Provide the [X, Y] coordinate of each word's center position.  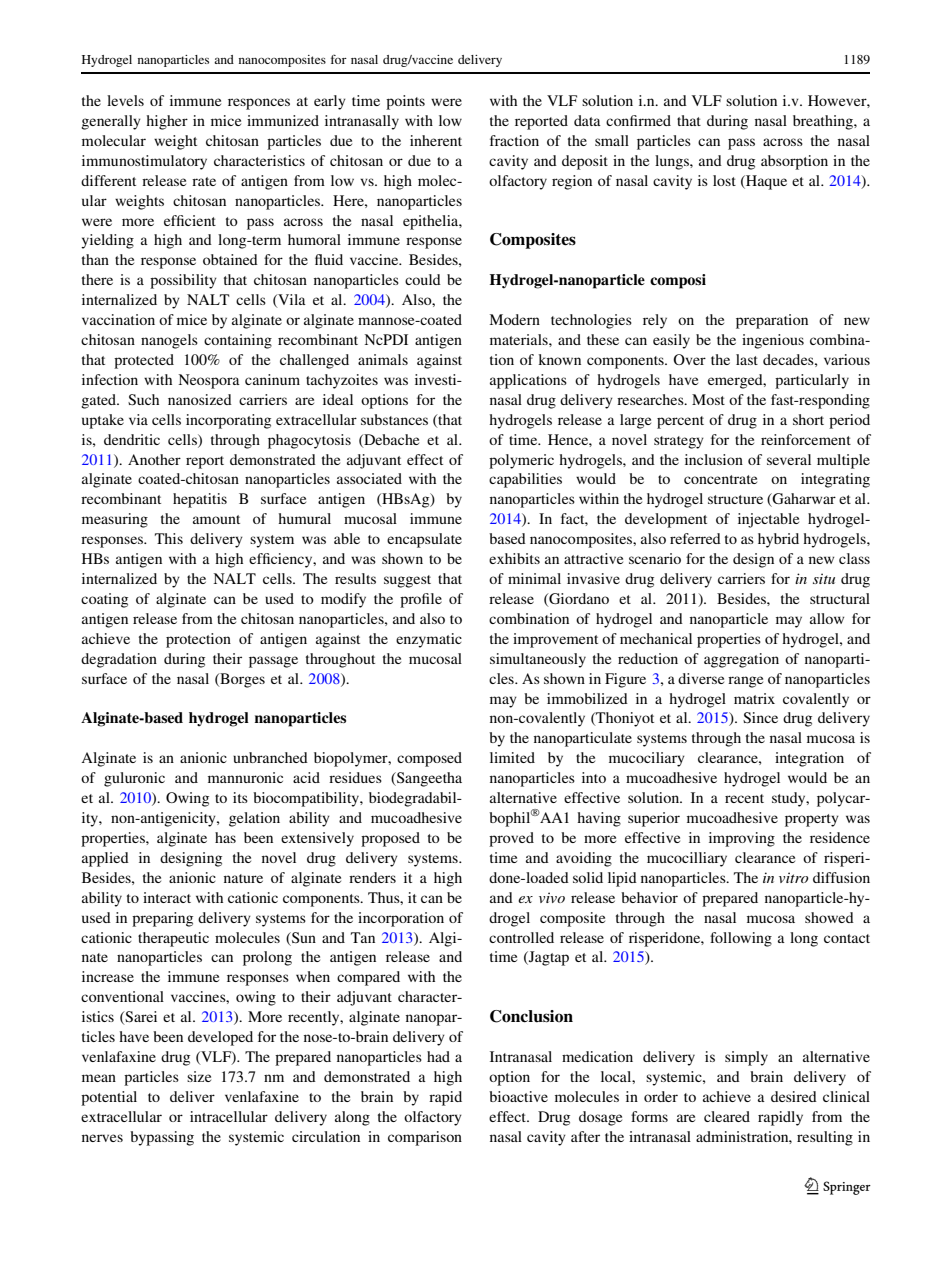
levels [125, 100]
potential [109, 1098]
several [789, 459]
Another [154, 459]
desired [794, 1096]
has [225, 837]
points [405, 102]
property [812, 820]
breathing [824, 122]
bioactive [518, 1096]
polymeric [521, 461]
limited [512, 757]
